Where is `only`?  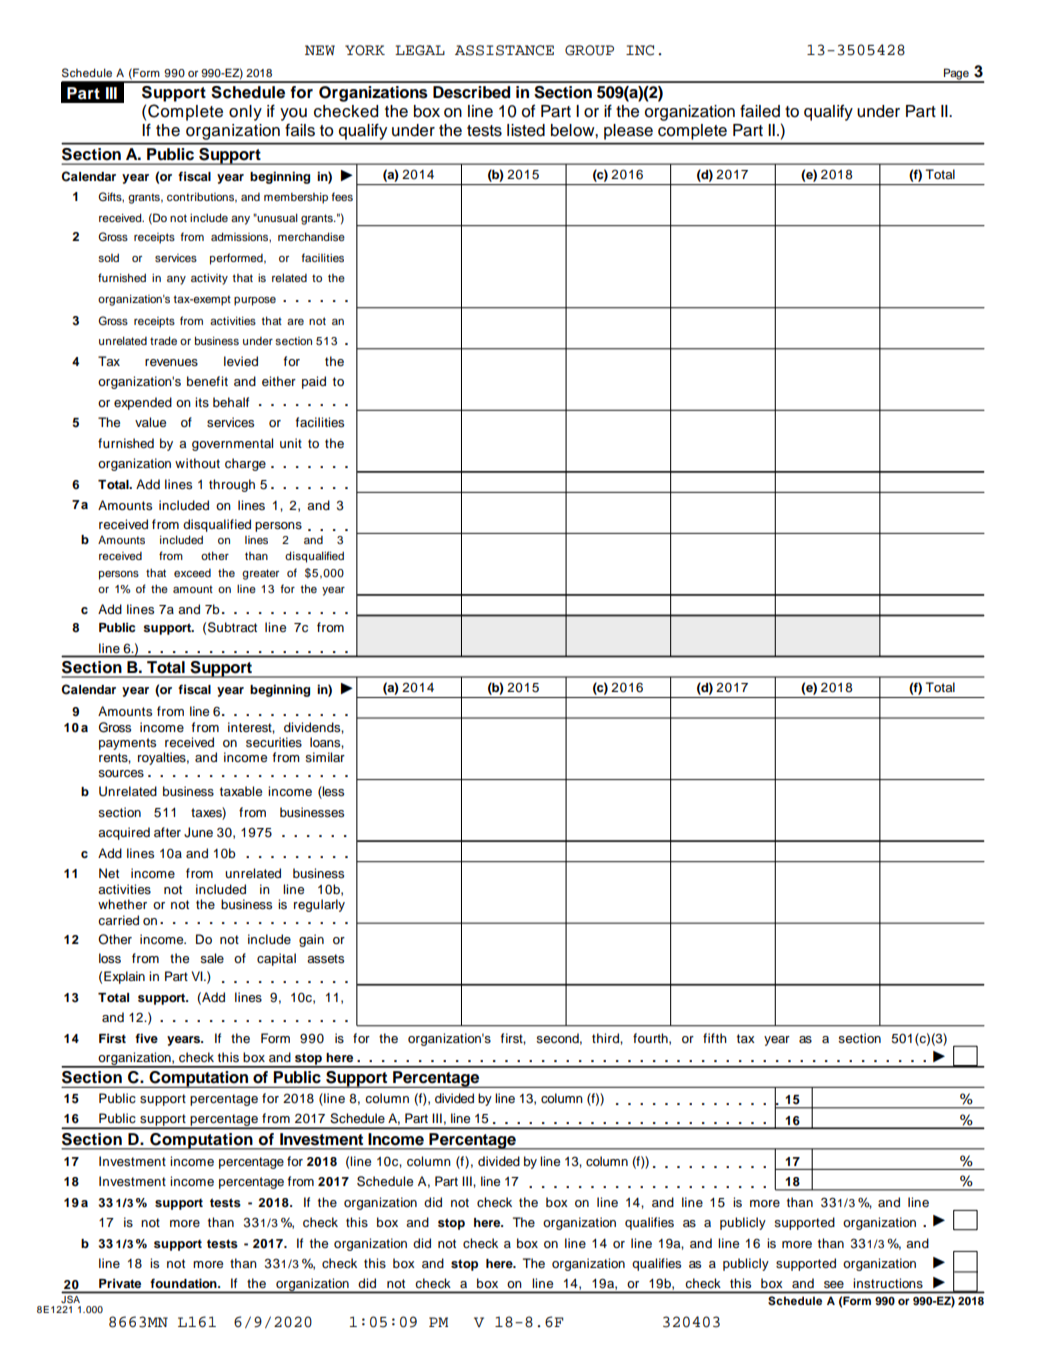 only is located at coordinates (245, 113).
